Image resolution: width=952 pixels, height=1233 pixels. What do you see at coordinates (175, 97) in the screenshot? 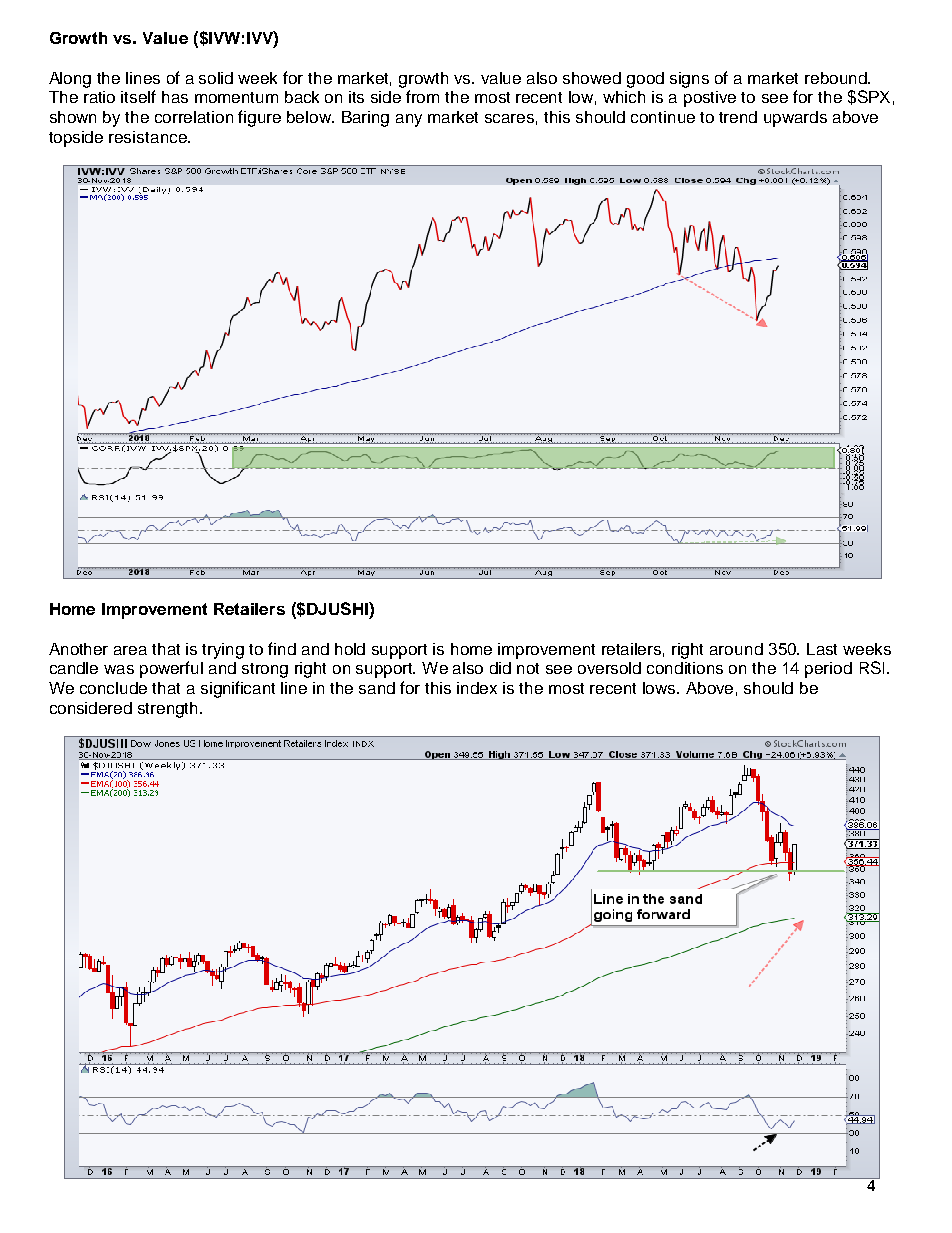
I see `has` at bounding box center [175, 97].
